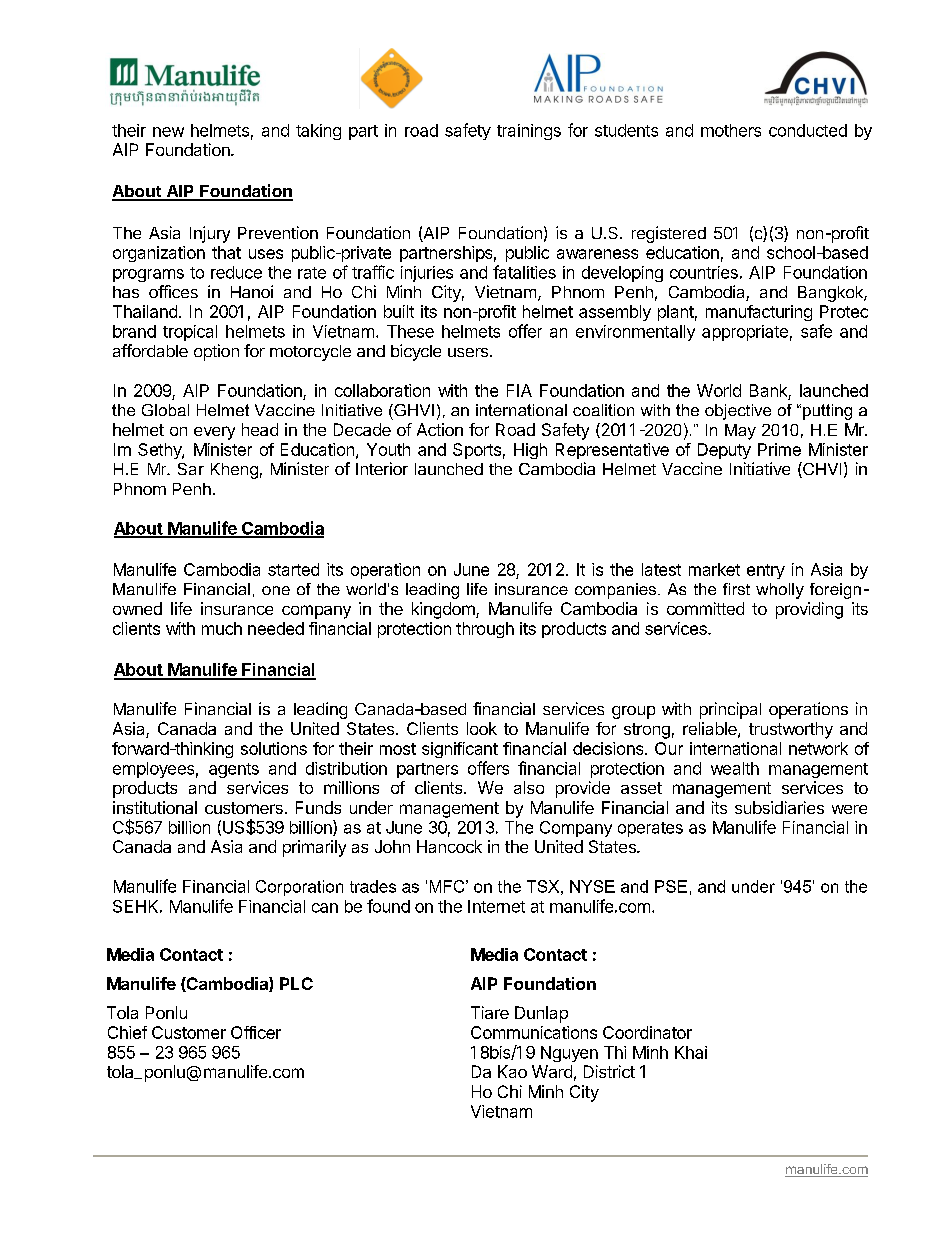  I want to click on tropical, so click(190, 333).
